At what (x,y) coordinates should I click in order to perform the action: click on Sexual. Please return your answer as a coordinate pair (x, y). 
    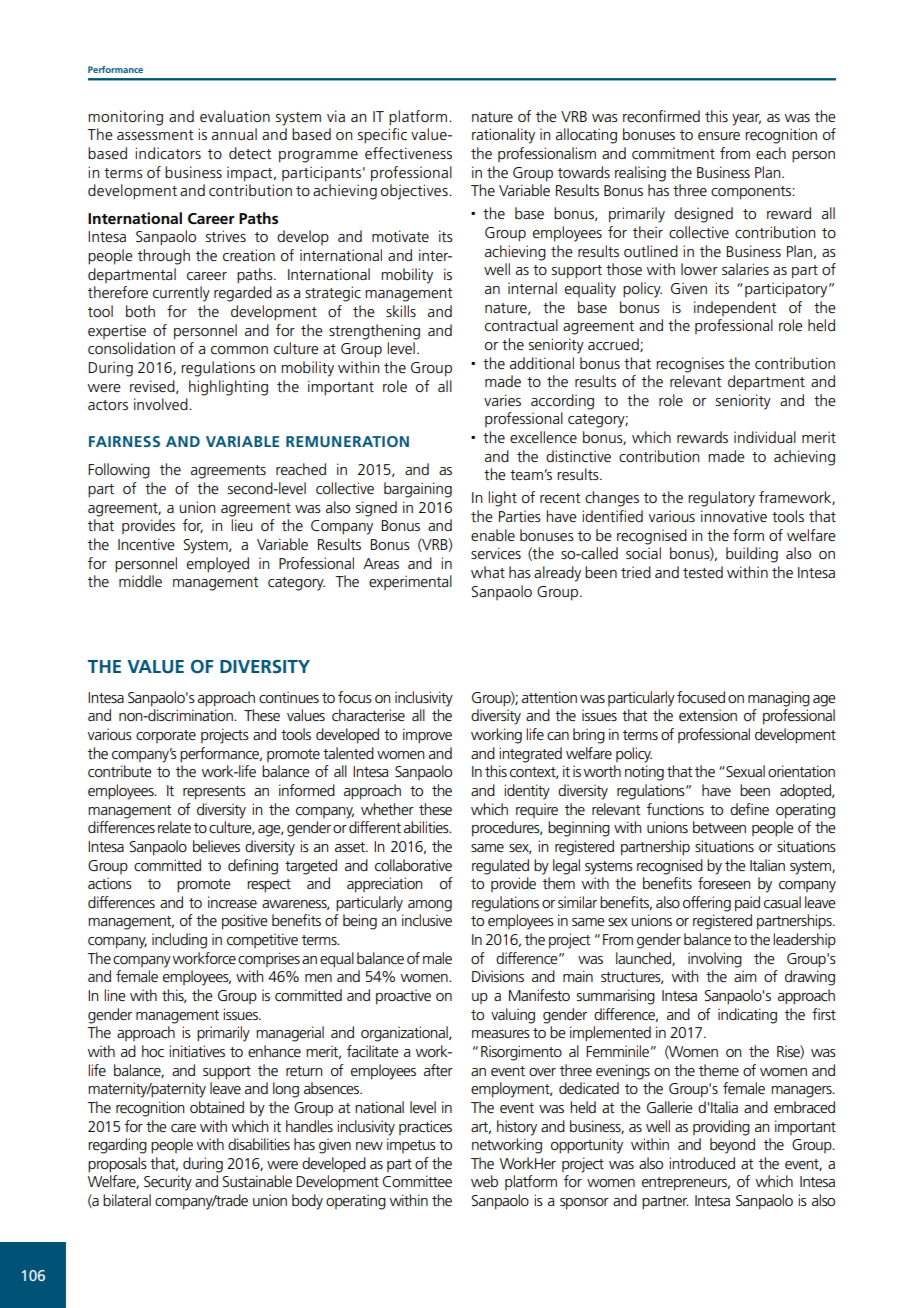
    Looking at the image, I should click on (744, 771).
